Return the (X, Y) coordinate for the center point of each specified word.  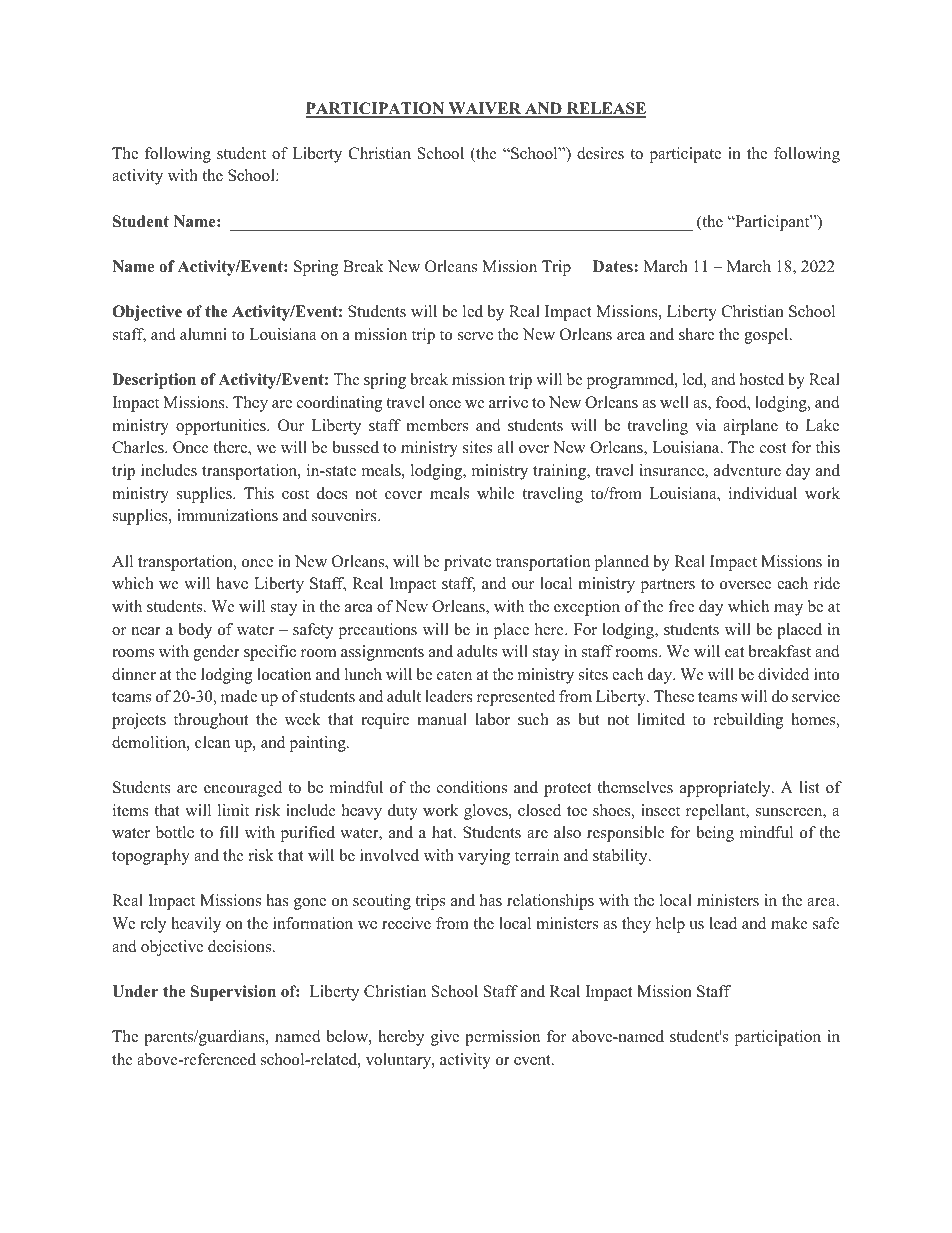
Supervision (233, 993)
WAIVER (485, 109)
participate (685, 155)
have (232, 583)
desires (600, 153)
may (788, 610)
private (467, 563)
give (445, 1038)
